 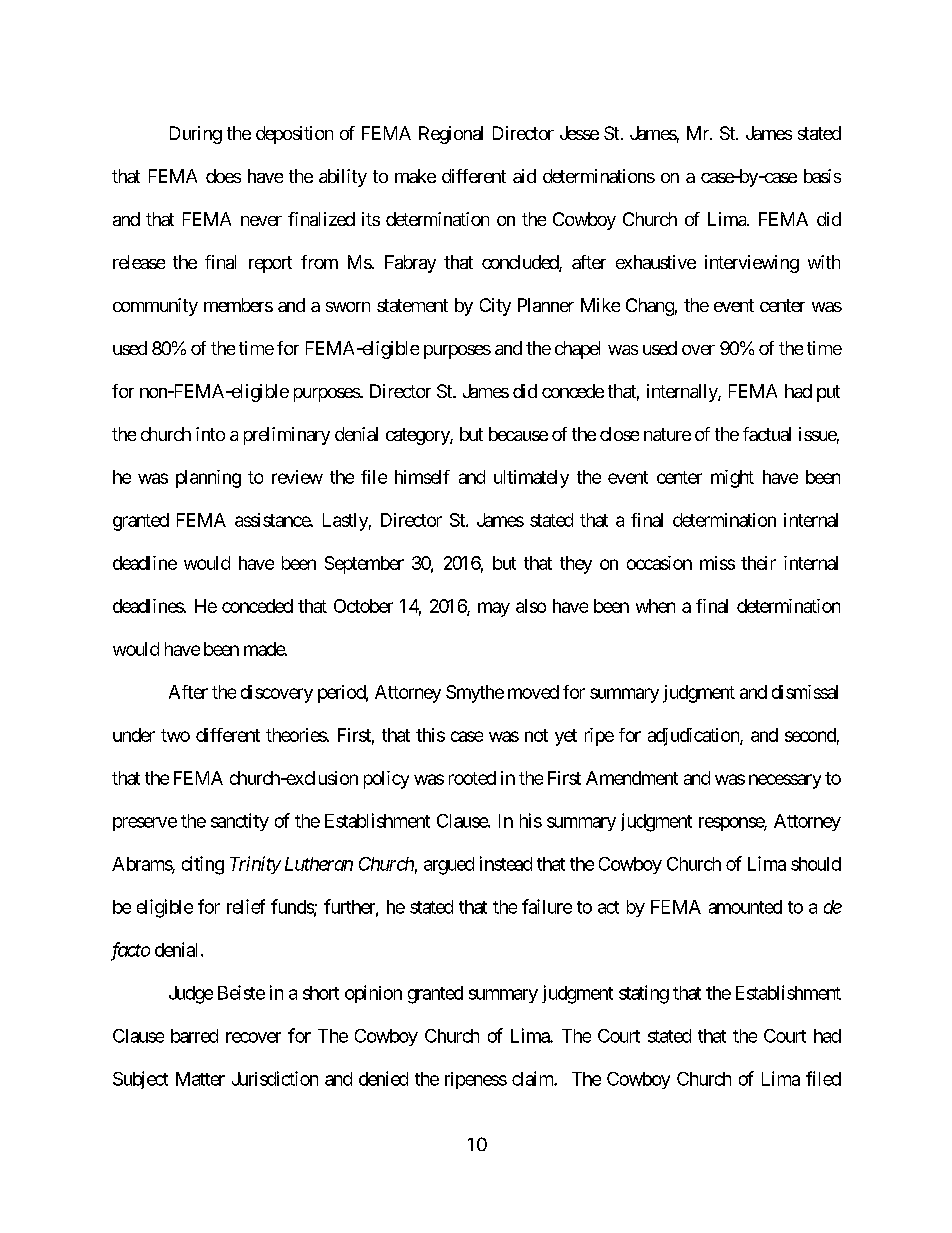 What do you see at coordinates (745, 907) in the page?
I see `amounted` at bounding box center [745, 907].
